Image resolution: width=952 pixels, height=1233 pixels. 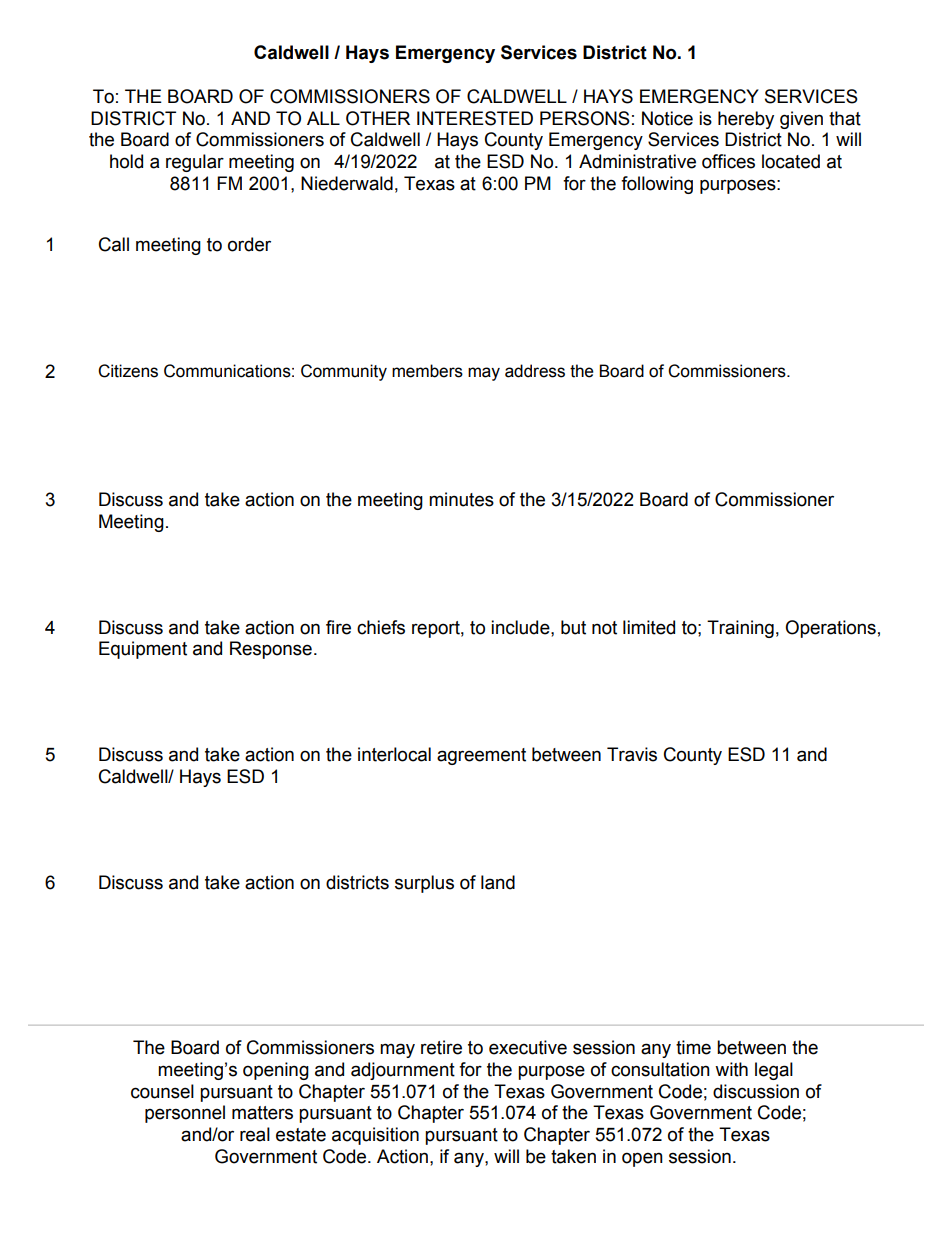 I want to click on Training, so click(x=740, y=629).
